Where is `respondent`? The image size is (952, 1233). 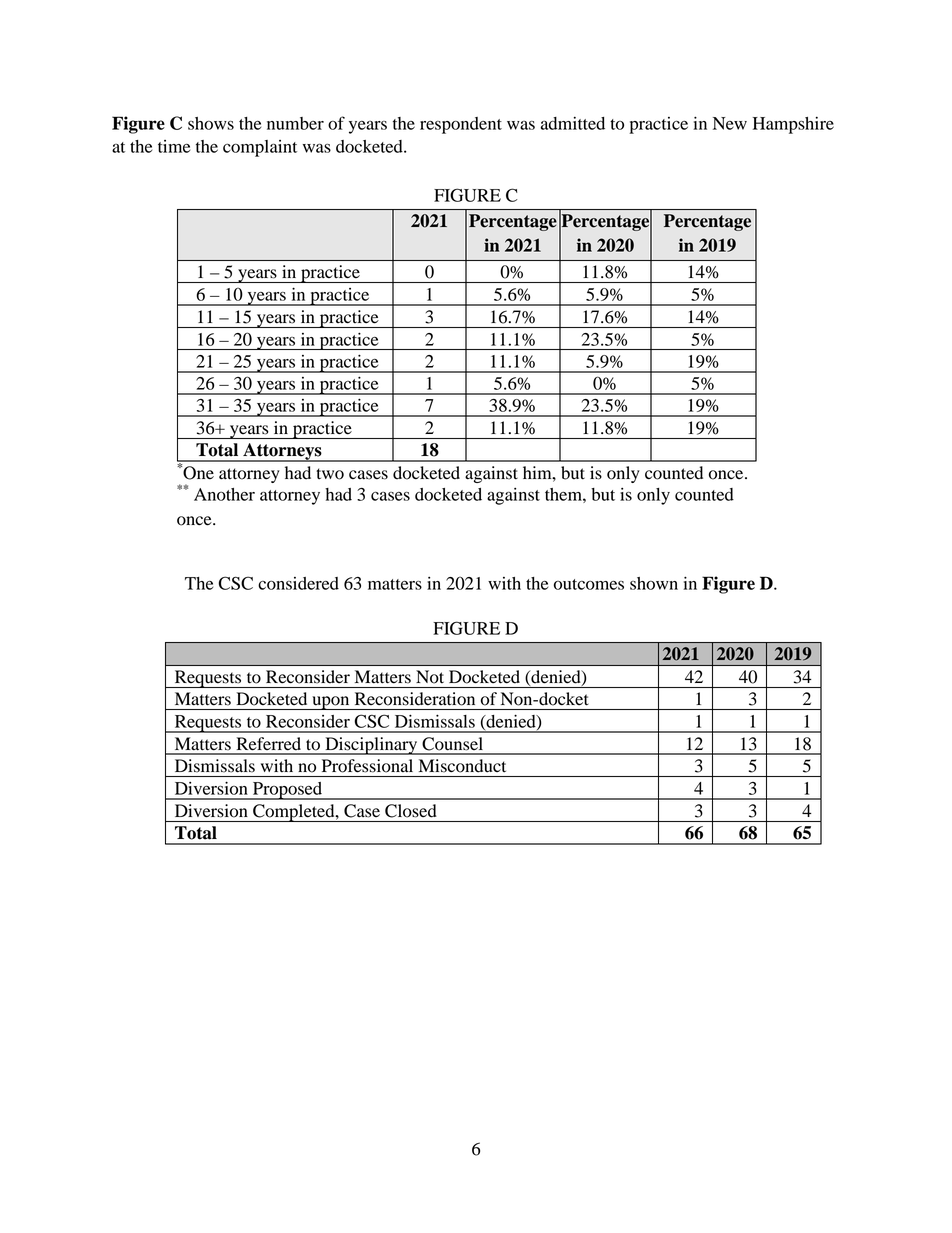
respondent is located at coordinates (461, 125).
